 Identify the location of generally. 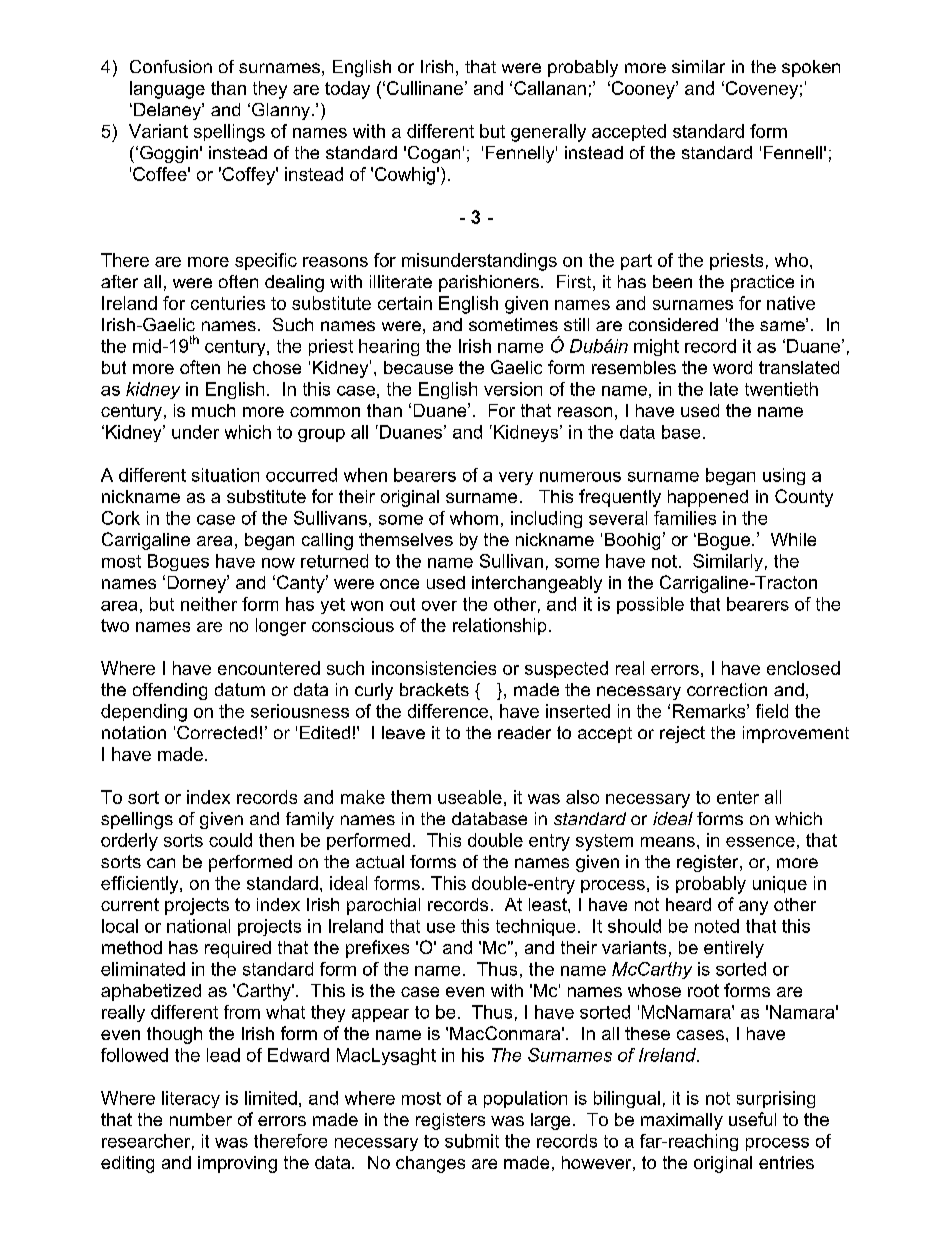
(548, 133).
